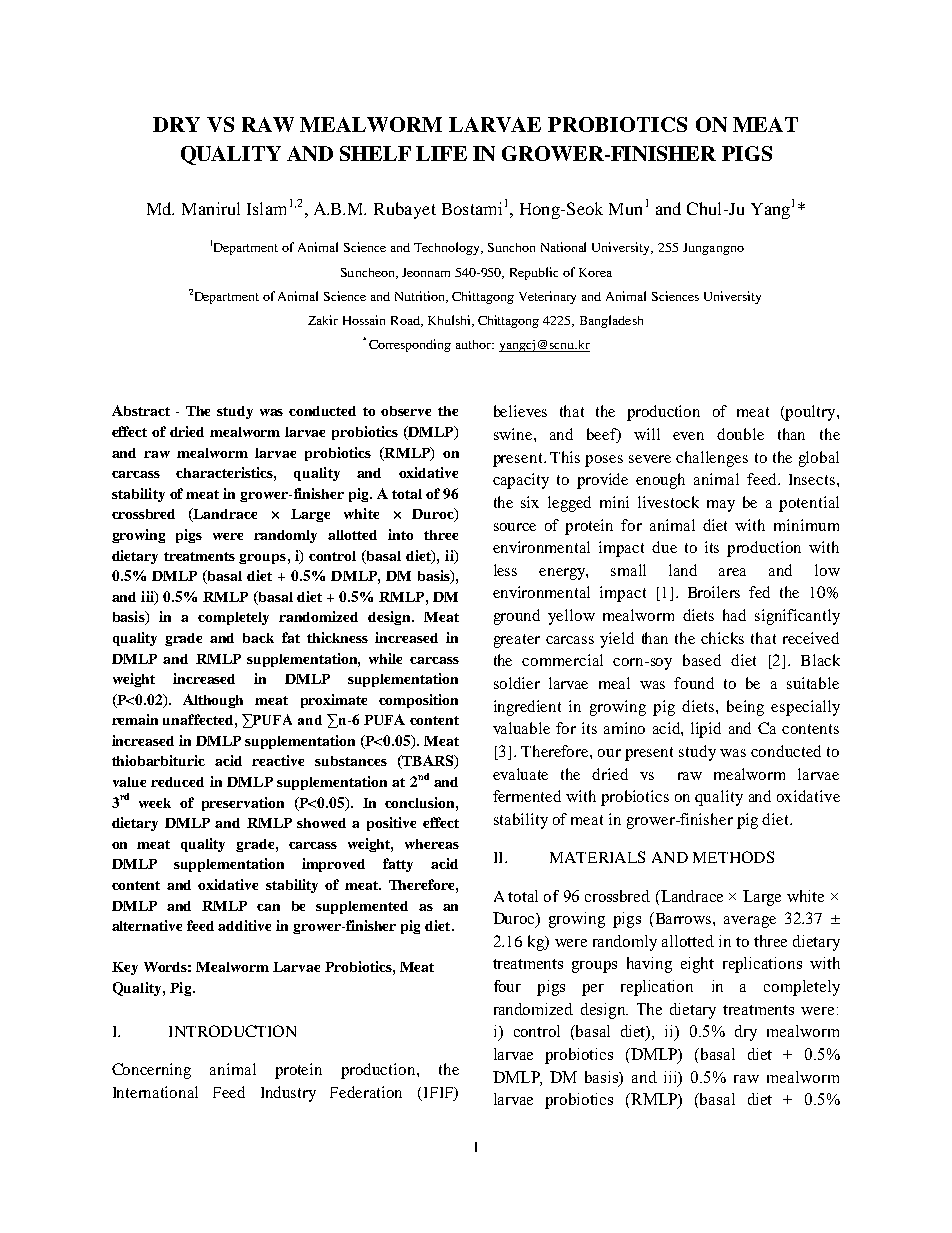 Image resolution: width=952 pixels, height=1233 pixels. What do you see at coordinates (595, 272) in the screenshot?
I see `Korea` at bounding box center [595, 272].
